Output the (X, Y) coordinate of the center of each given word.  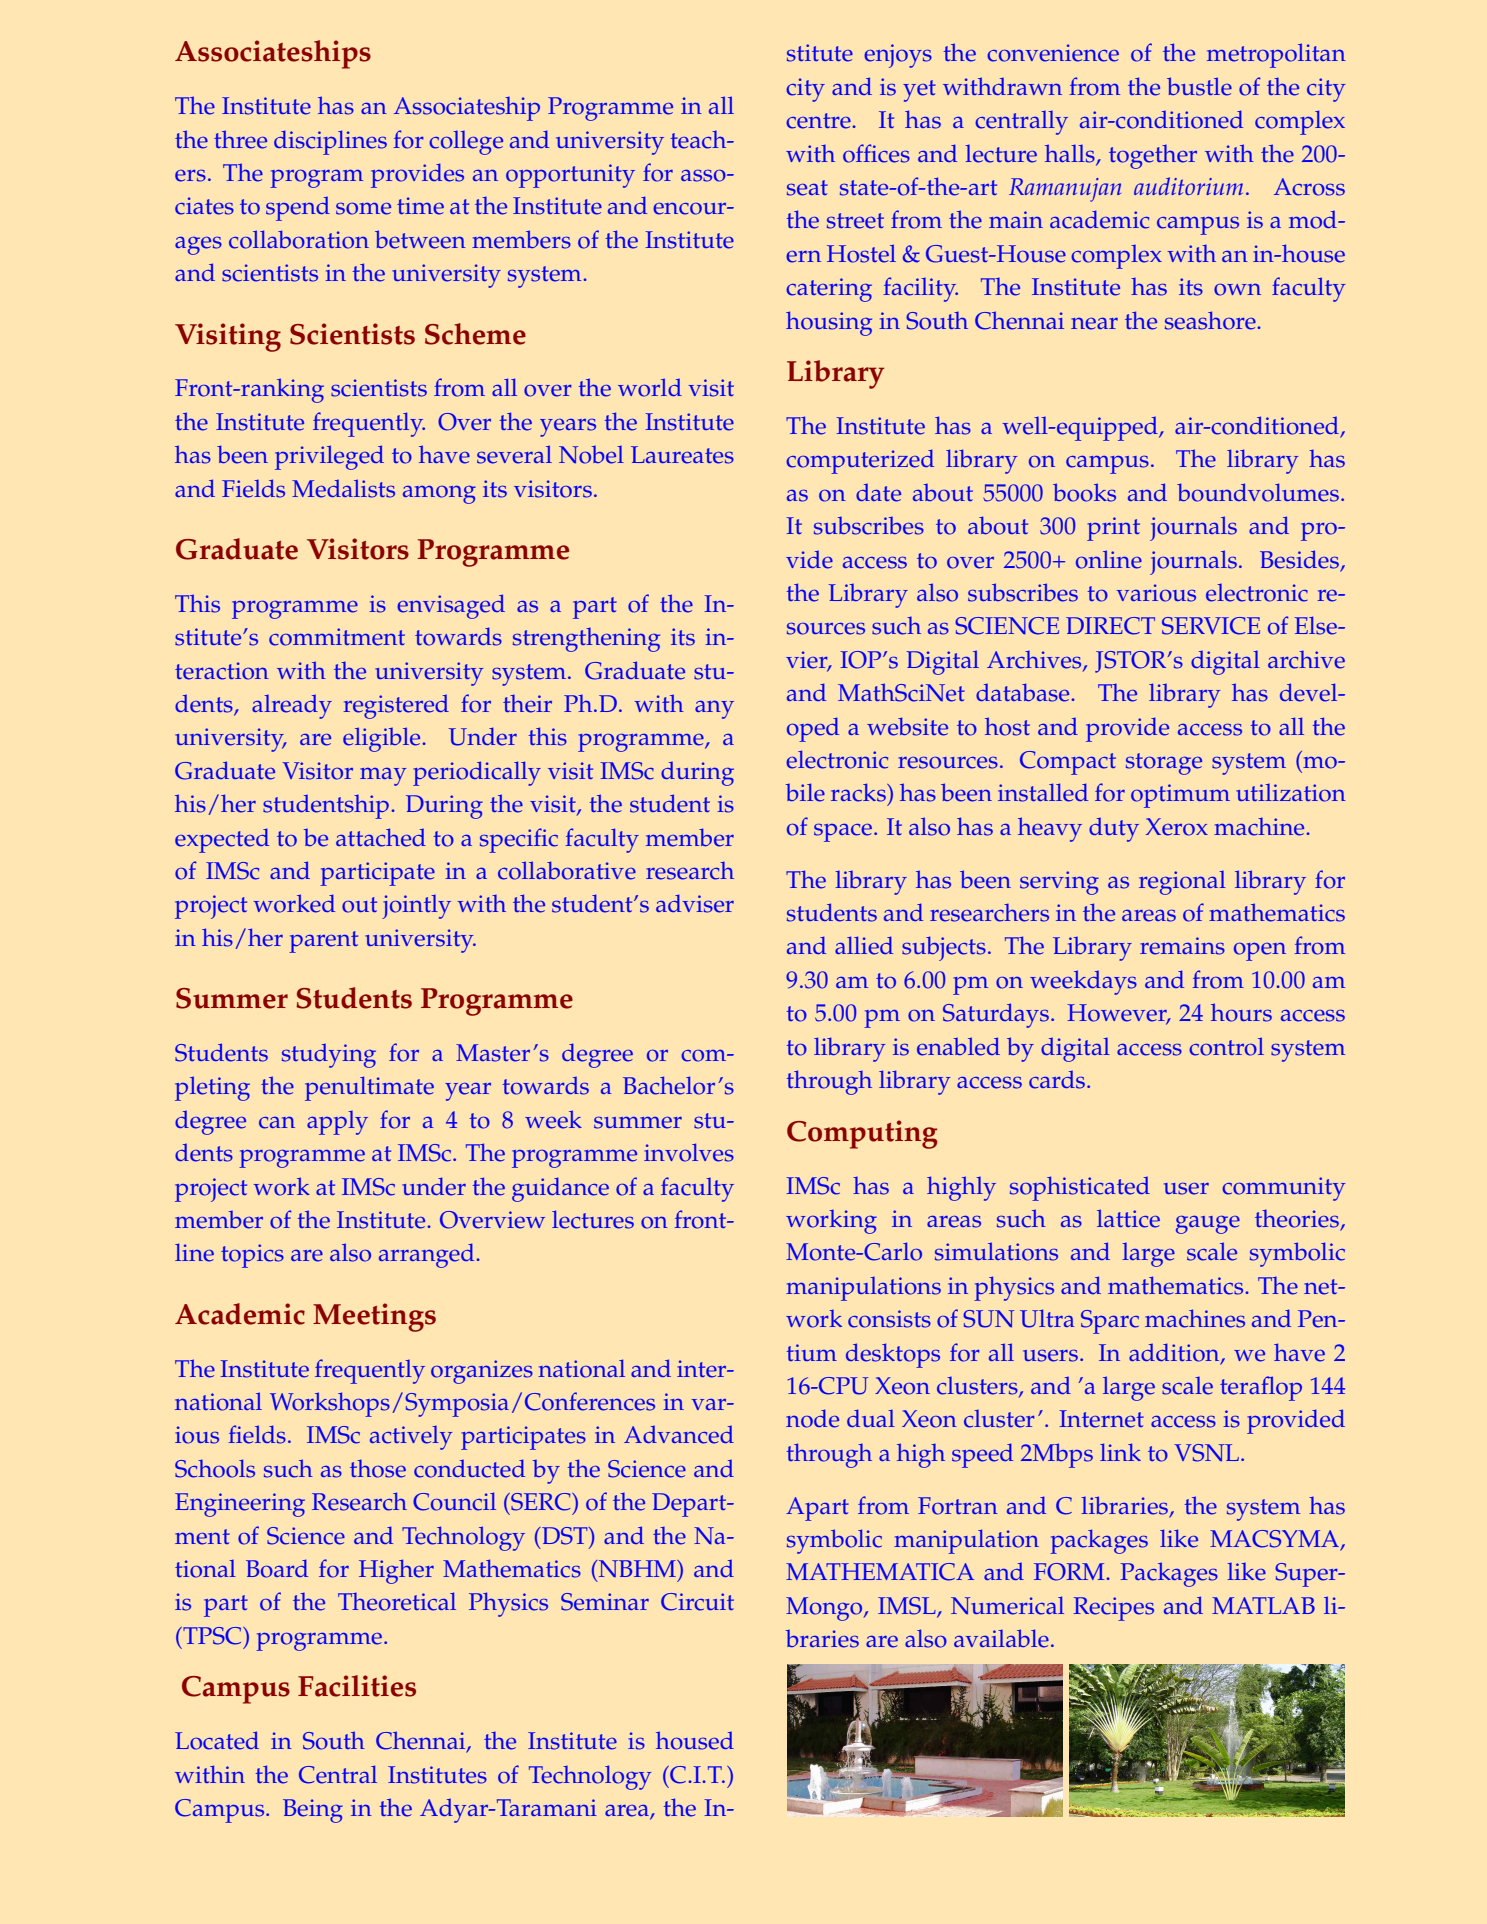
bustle (1199, 86)
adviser (695, 903)
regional (1182, 883)
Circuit (697, 1602)
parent (323, 942)
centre (819, 121)
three (240, 139)
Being (313, 1811)
